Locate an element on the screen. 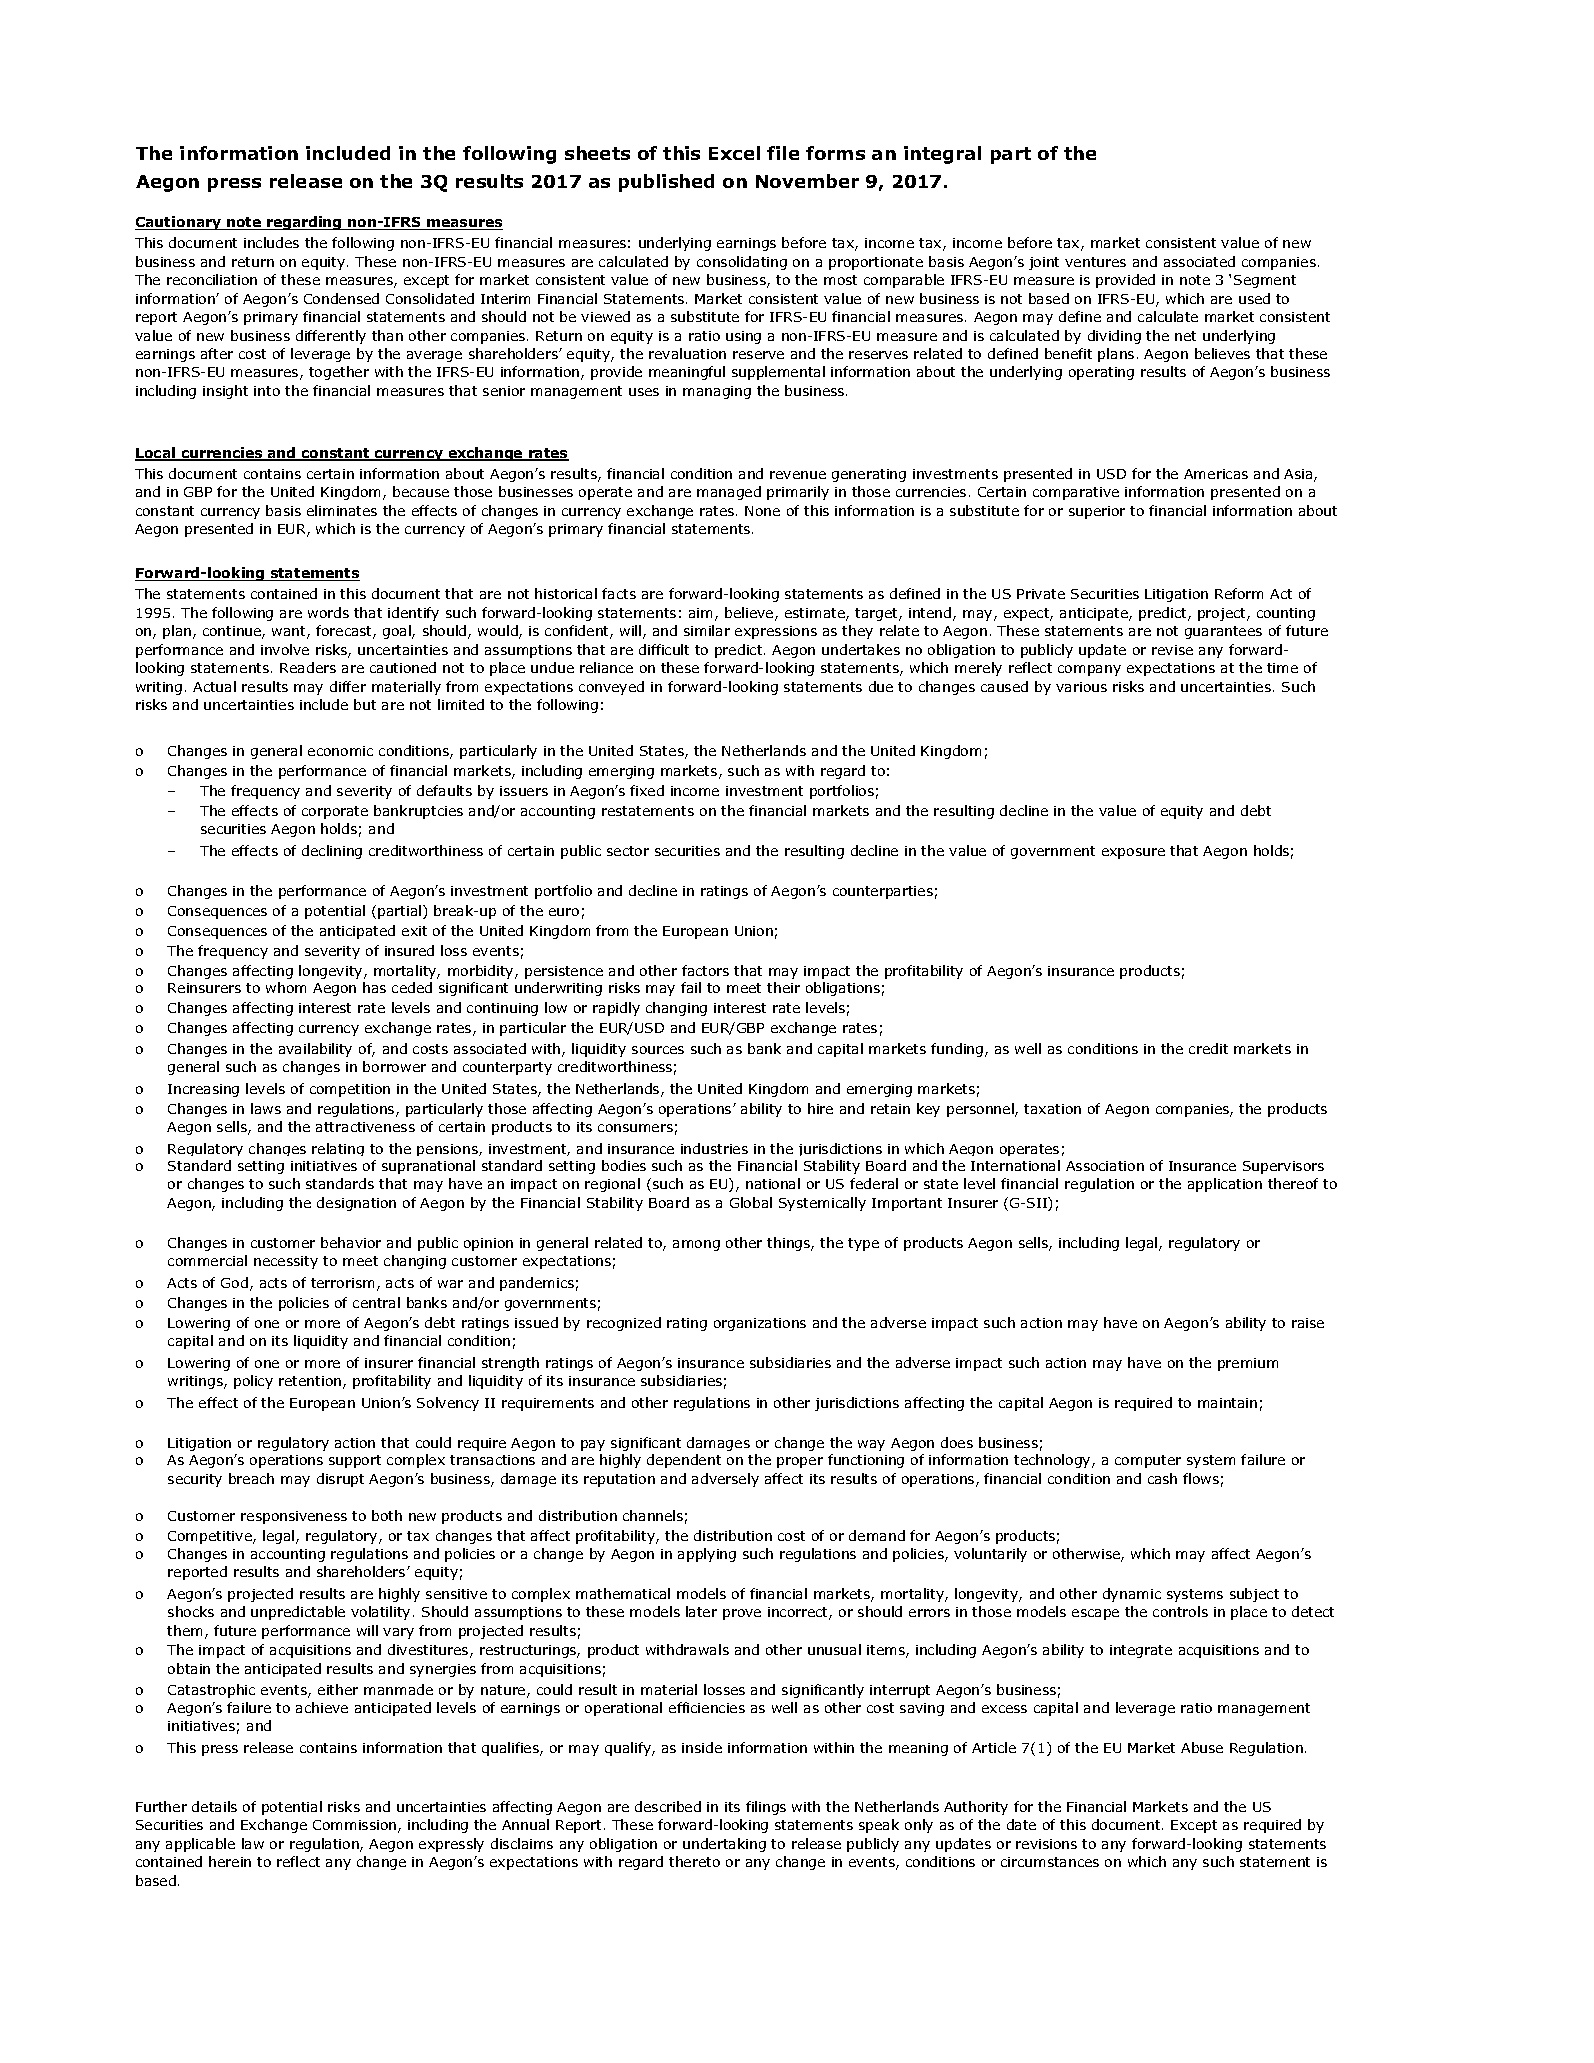 This screenshot has width=1594, height=2063. whom is located at coordinates (286, 987).
